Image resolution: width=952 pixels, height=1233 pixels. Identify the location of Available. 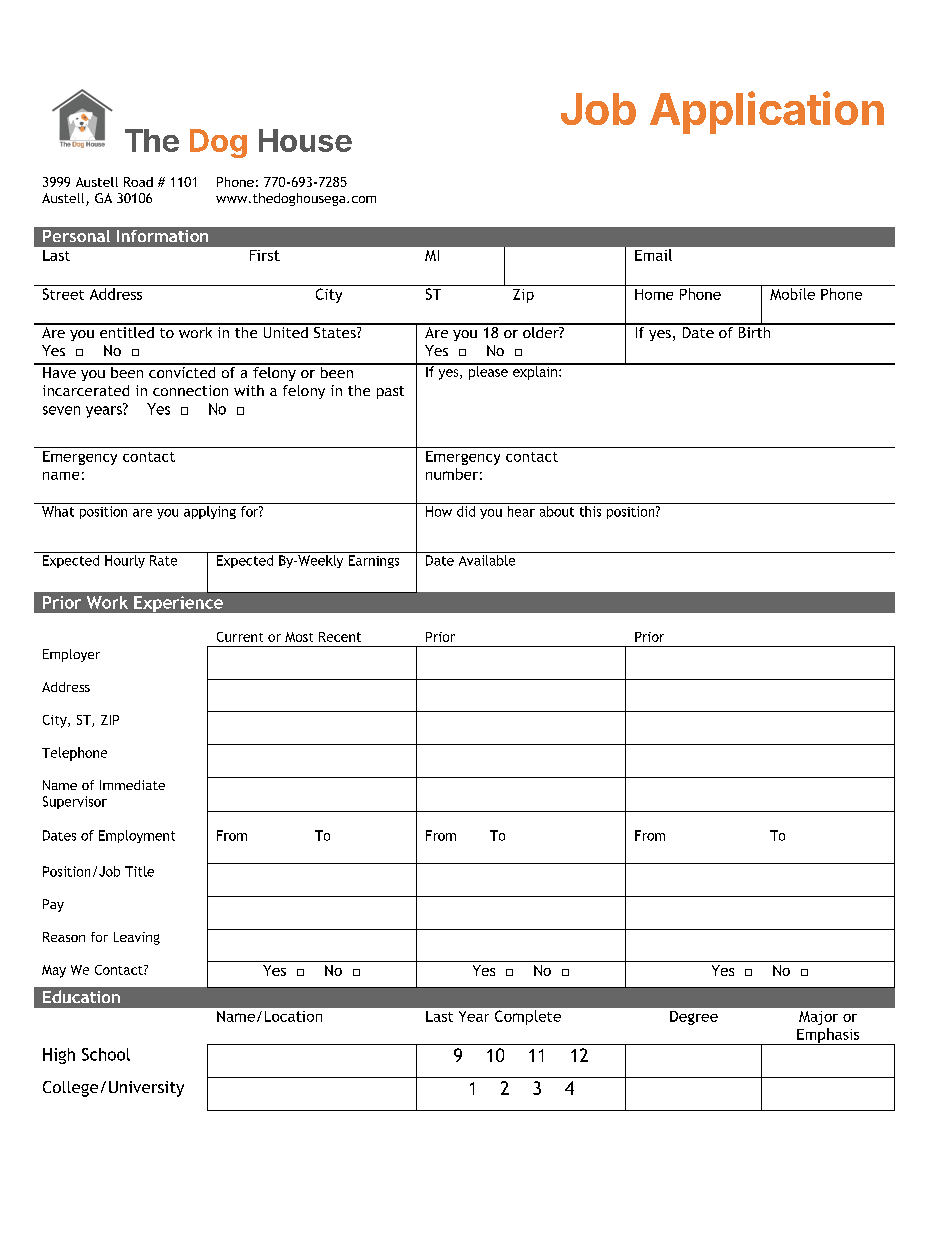
(487, 560).
